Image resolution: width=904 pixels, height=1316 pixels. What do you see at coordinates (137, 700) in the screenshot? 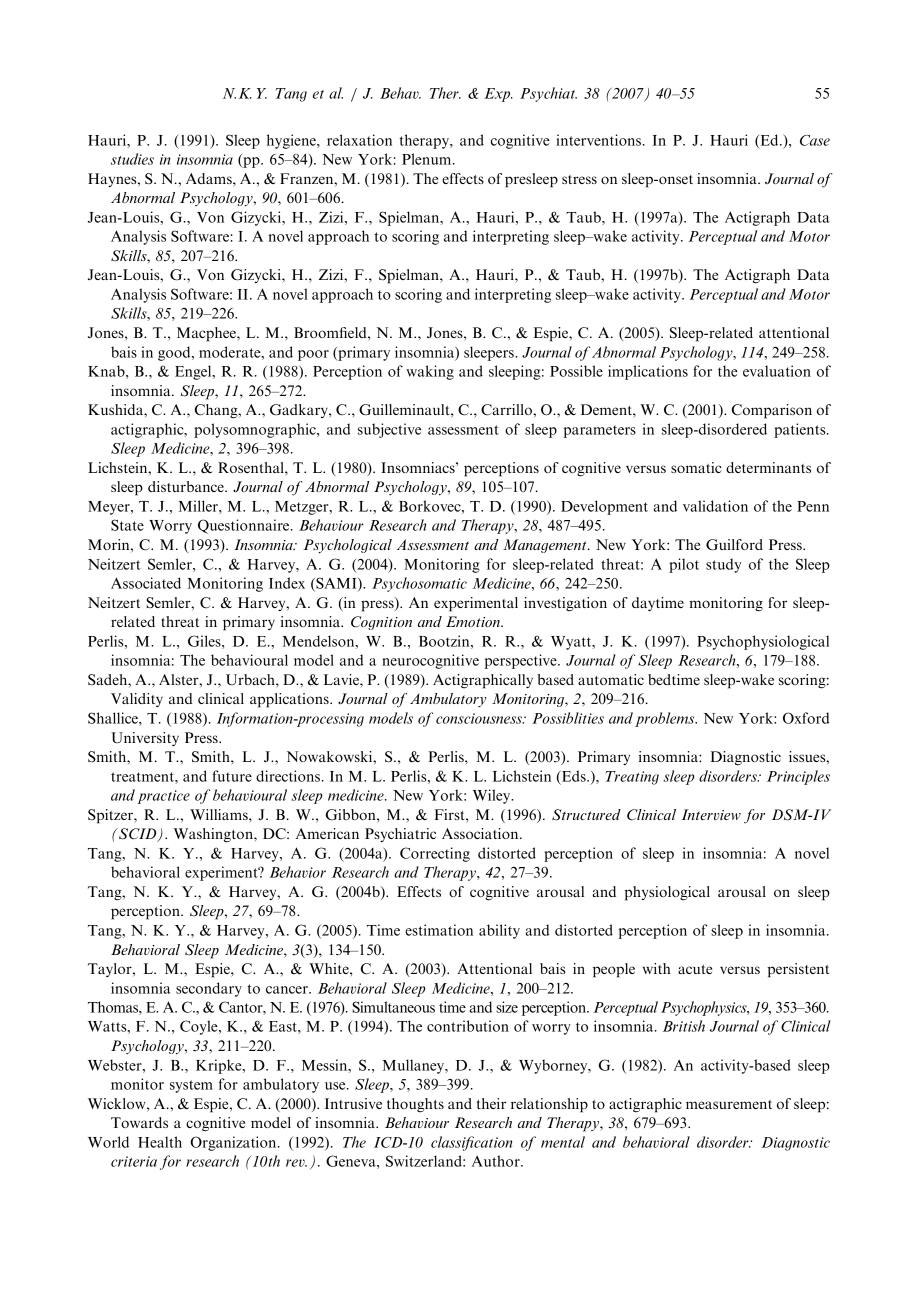
I see `Validity` at bounding box center [137, 700].
